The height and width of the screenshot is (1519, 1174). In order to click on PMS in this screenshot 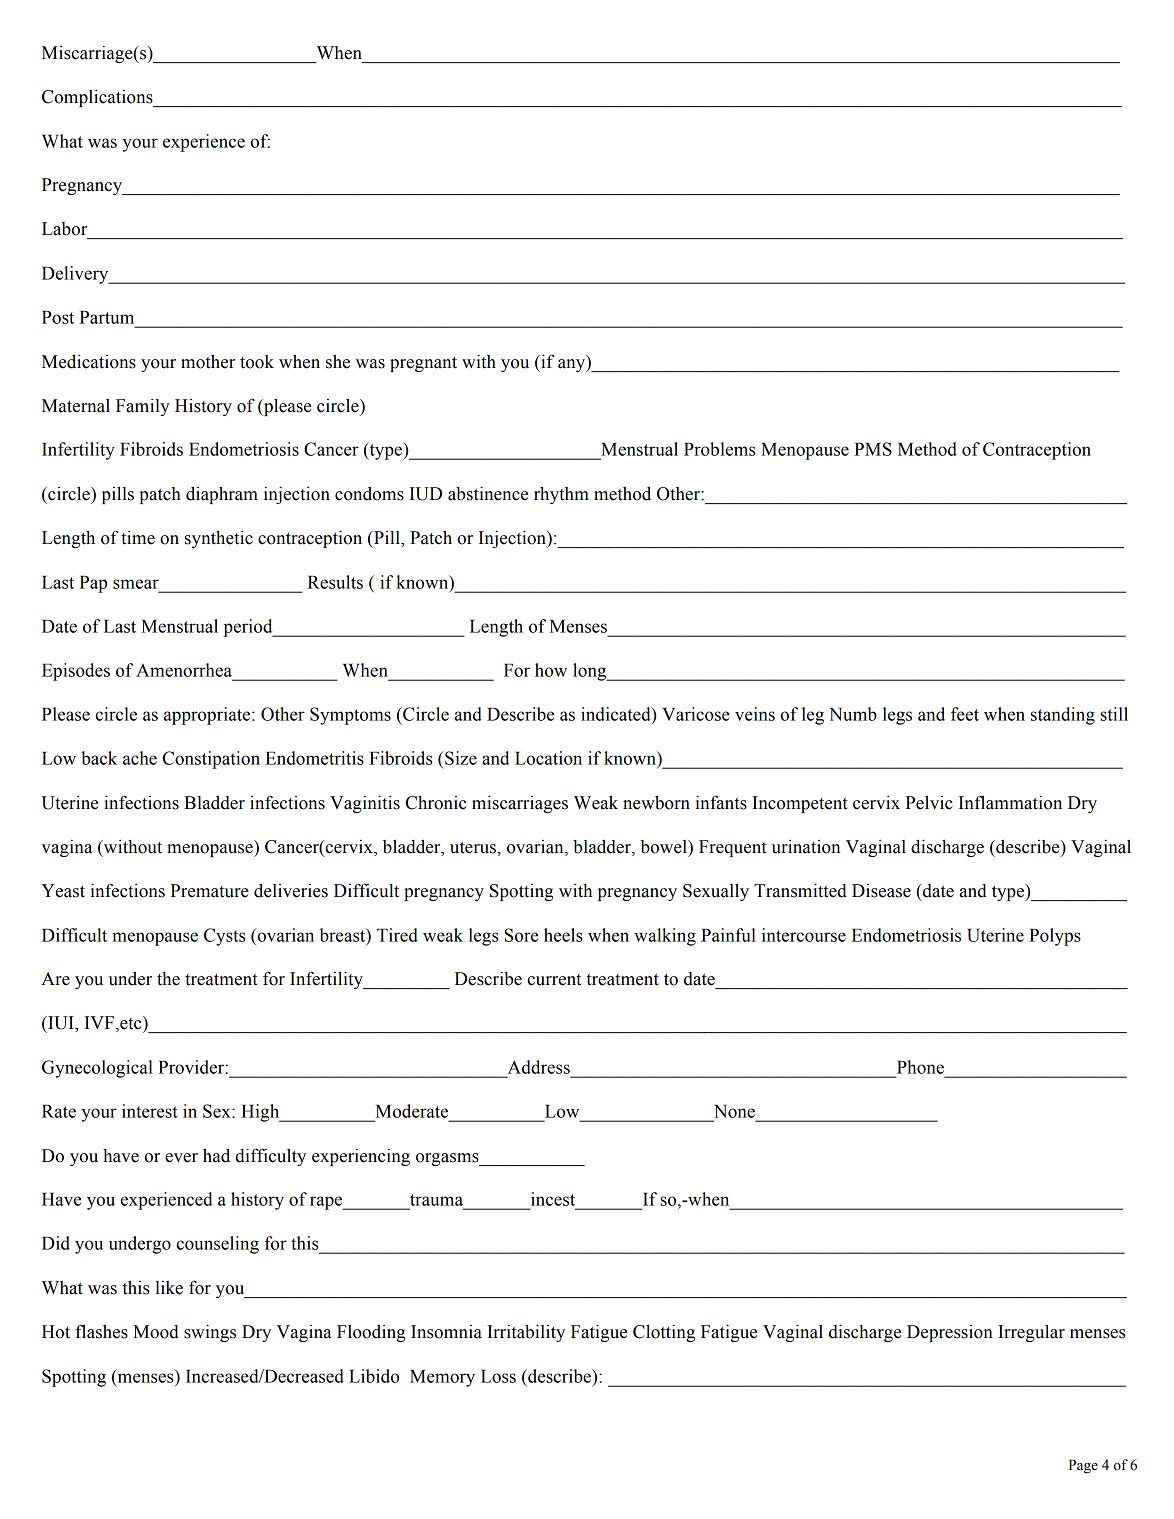, I will do `click(873, 449)`.
